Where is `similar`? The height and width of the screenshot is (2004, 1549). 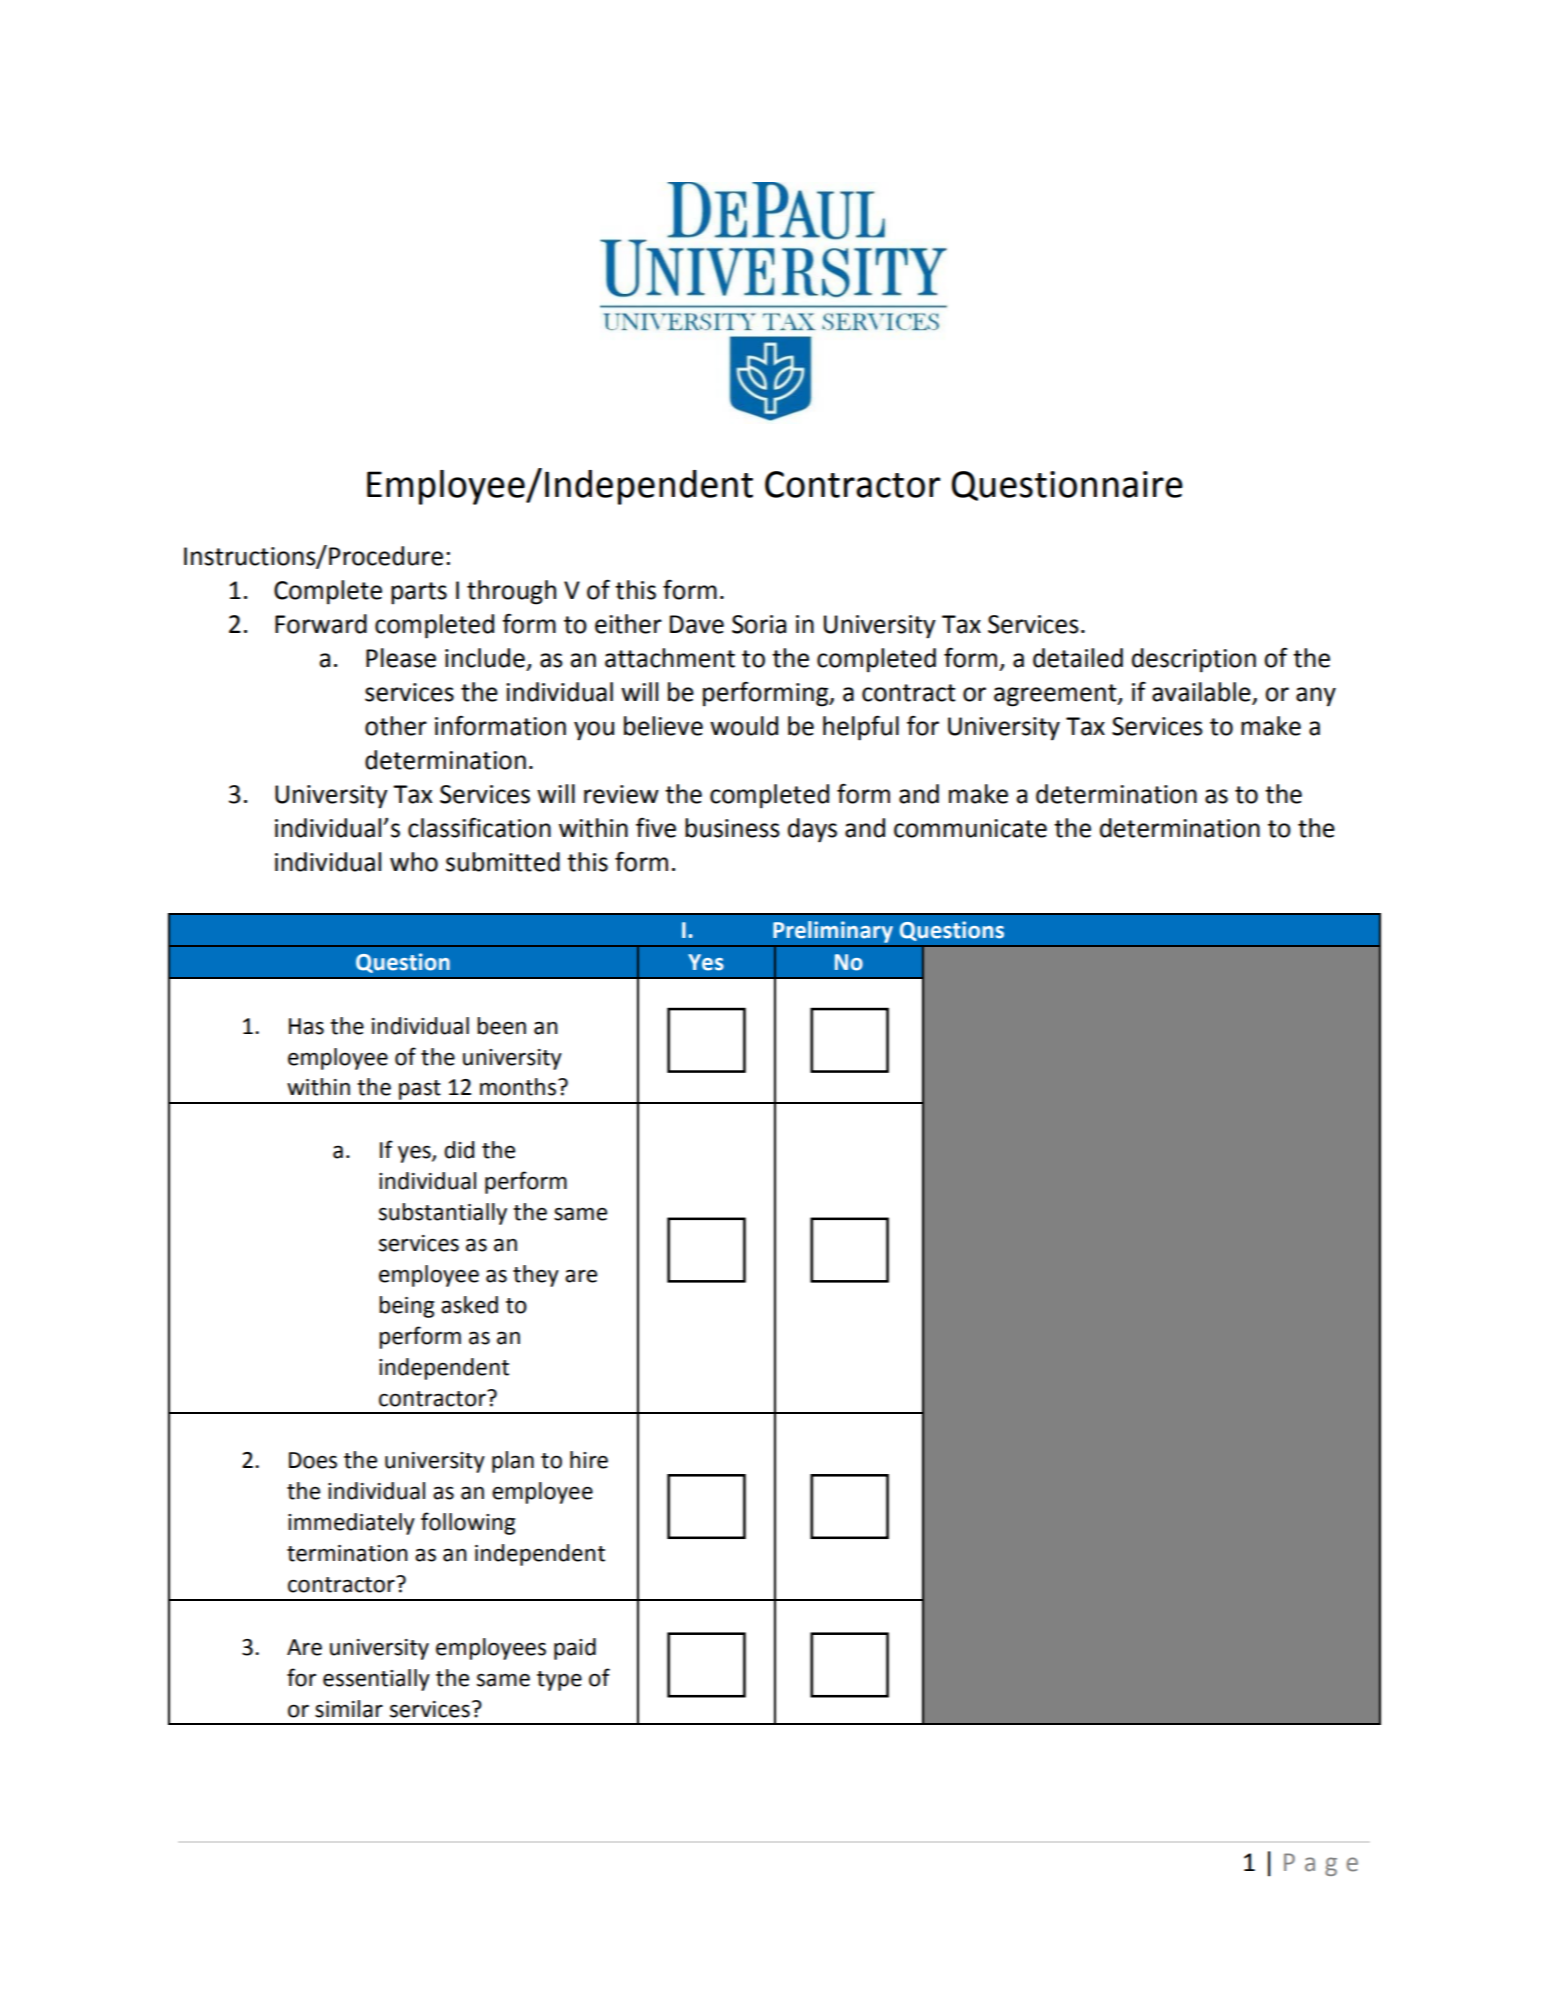 similar is located at coordinates (349, 1709).
